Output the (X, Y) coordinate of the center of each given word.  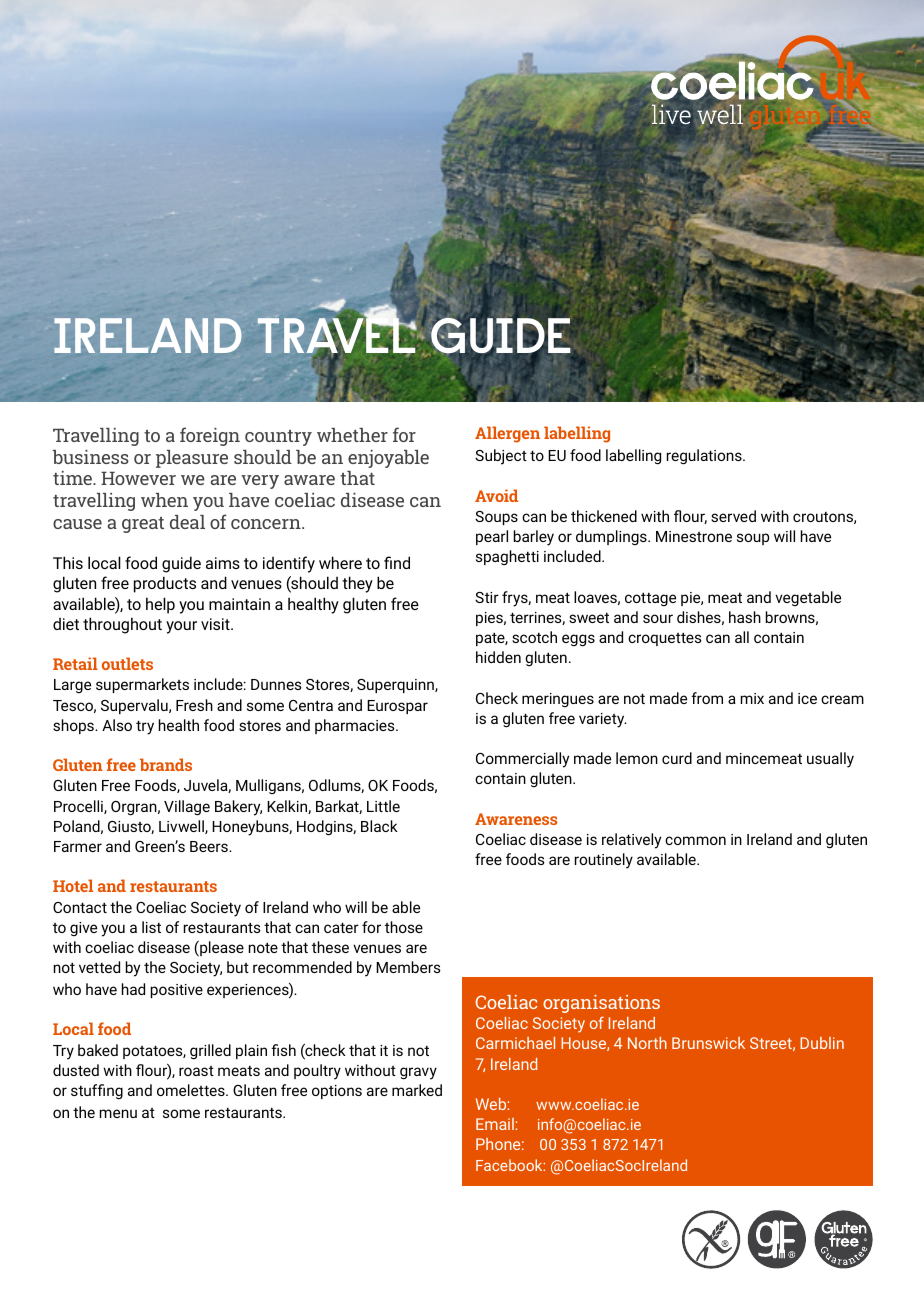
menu (118, 1113)
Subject (501, 457)
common (695, 840)
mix (752, 698)
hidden (498, 657)
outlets (127, 663)
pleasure (192, 459)
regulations (705, 457)
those (404, 927)
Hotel (73, 885)
